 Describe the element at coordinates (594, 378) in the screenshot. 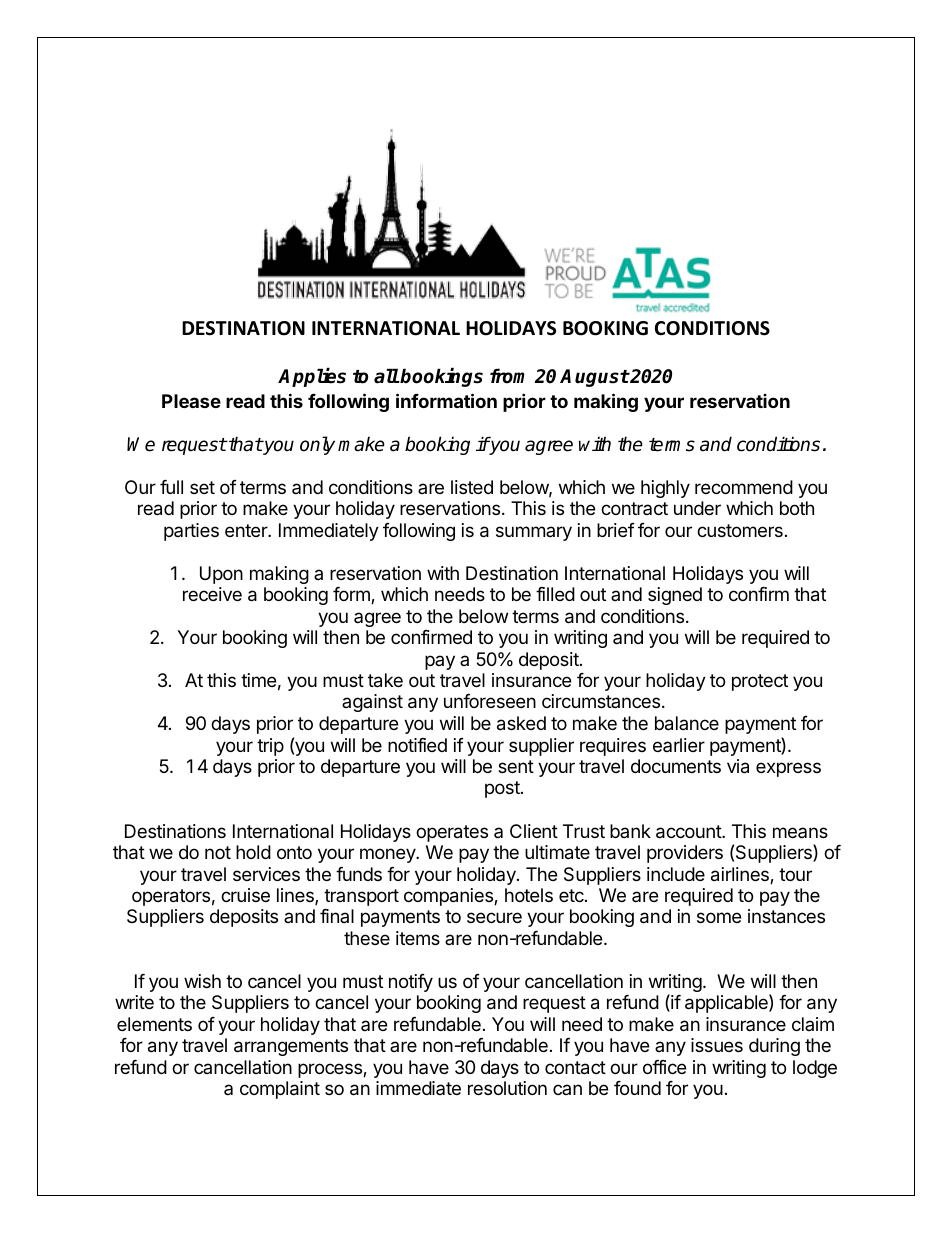

I see `August` at that location.
